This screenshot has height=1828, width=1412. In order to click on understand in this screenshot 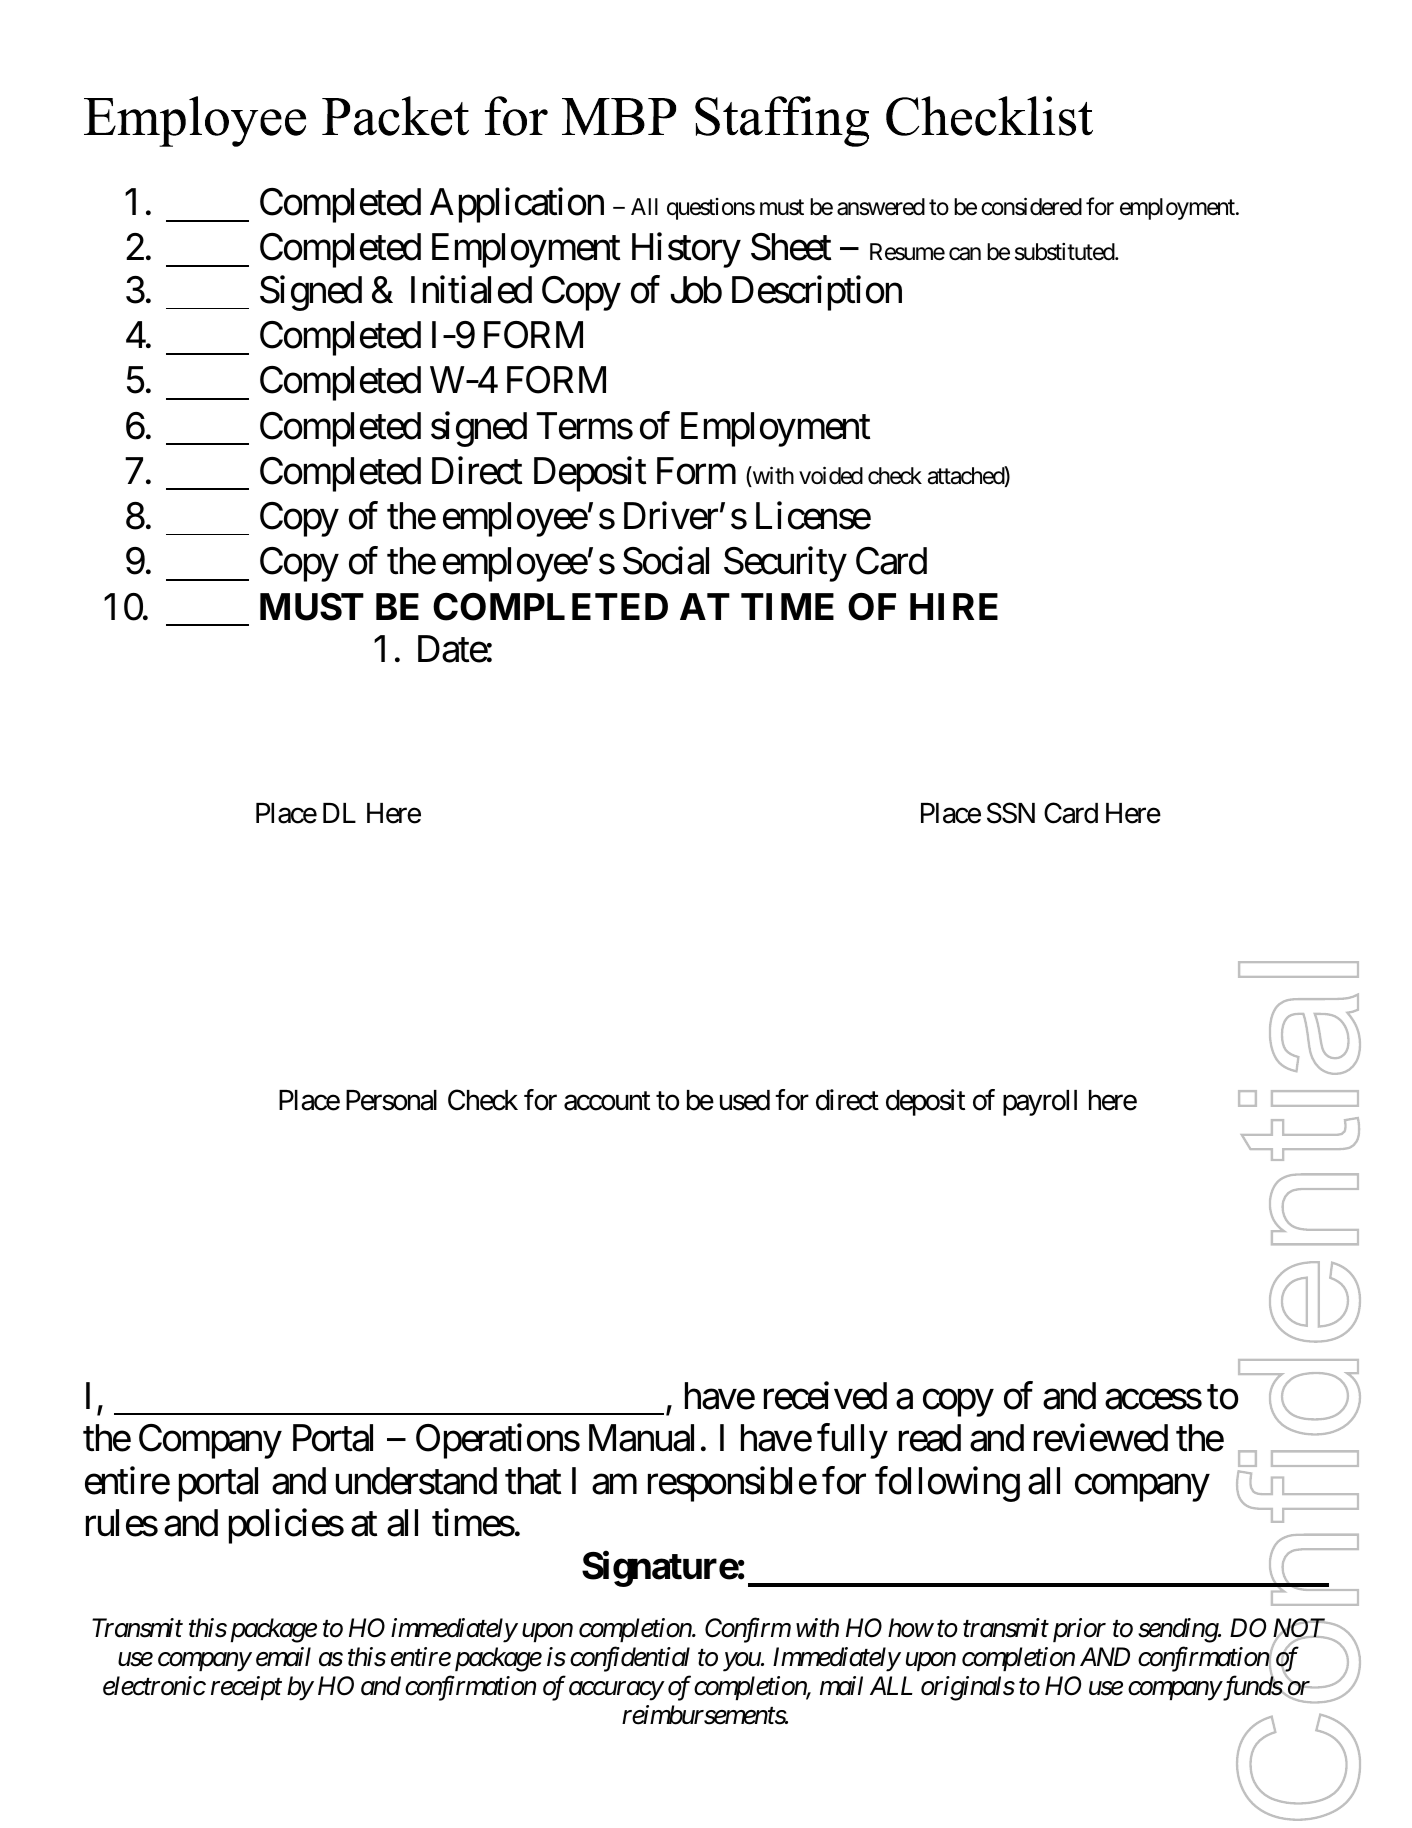, I will do `click(416, 1481)`.
